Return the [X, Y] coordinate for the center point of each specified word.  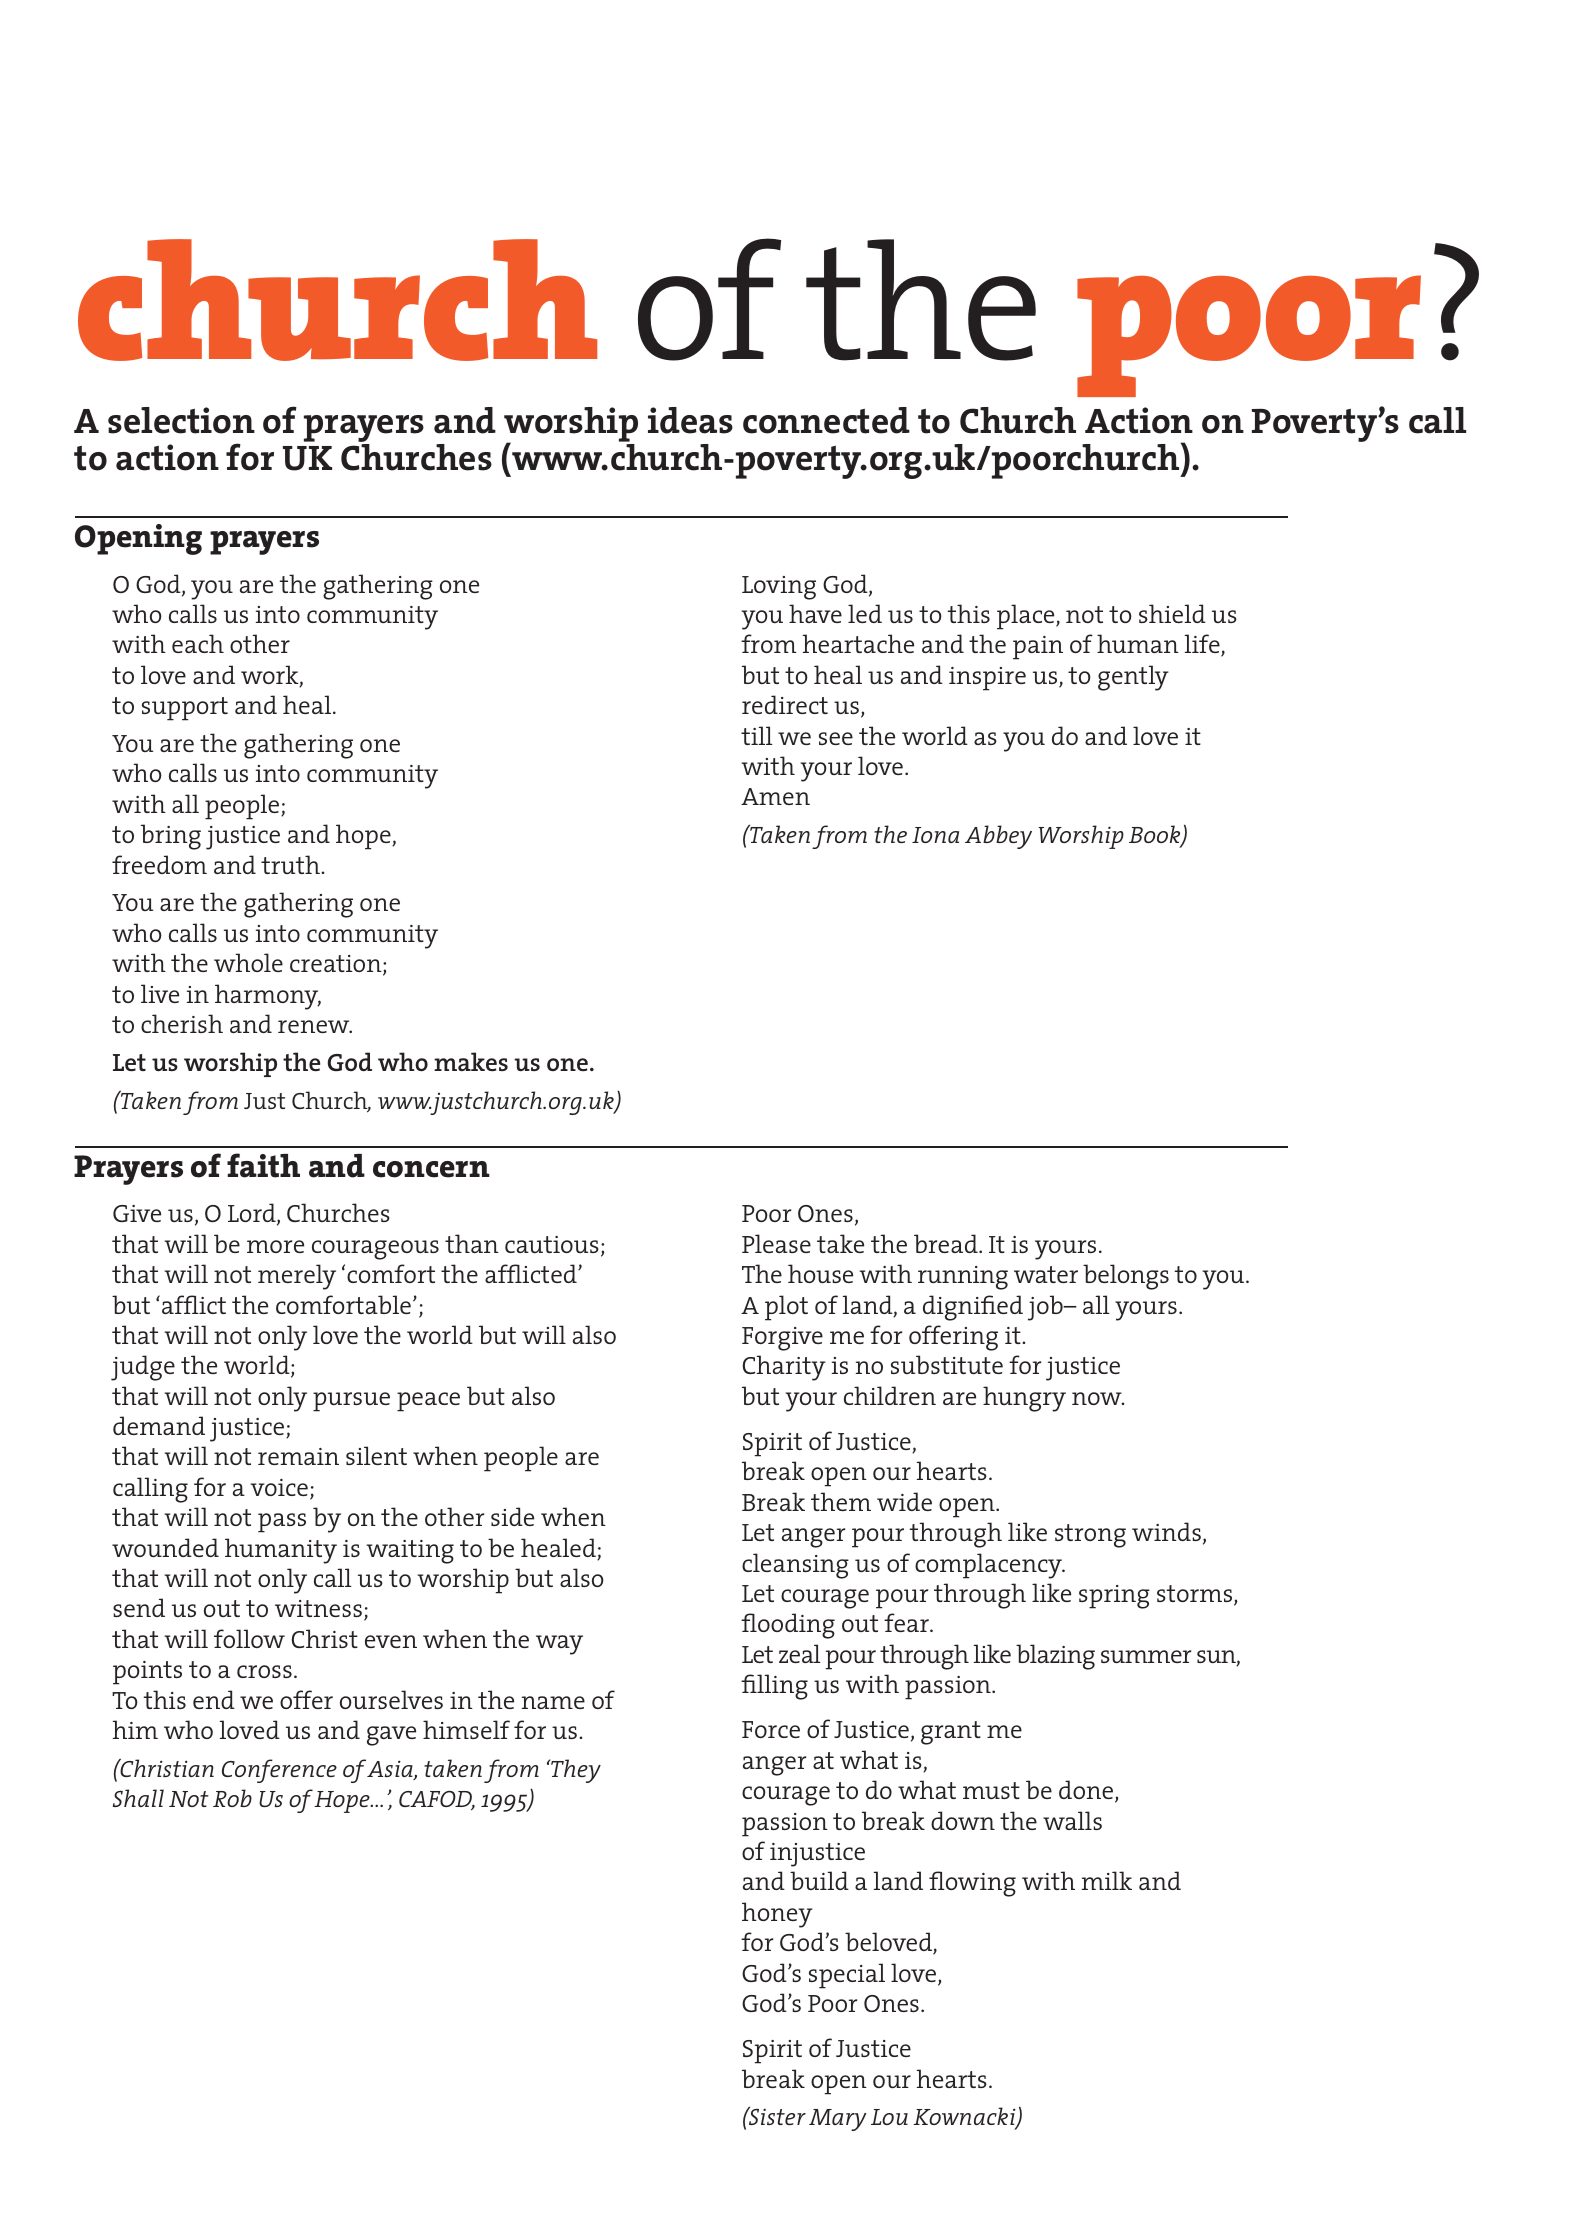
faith [263, 1165]
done [1087, 1791]
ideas [690, 420]
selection [181, 420]
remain [298, 1456]
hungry [1024, 1399]
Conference [279, 1771]
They [575, 1771]
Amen [775, 796]
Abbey [998, 837]
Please [776, 1243]
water [1046, 1274]
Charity [784, 1368]
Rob [232, 1798]
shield [1172, 613]
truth [291, 864]
